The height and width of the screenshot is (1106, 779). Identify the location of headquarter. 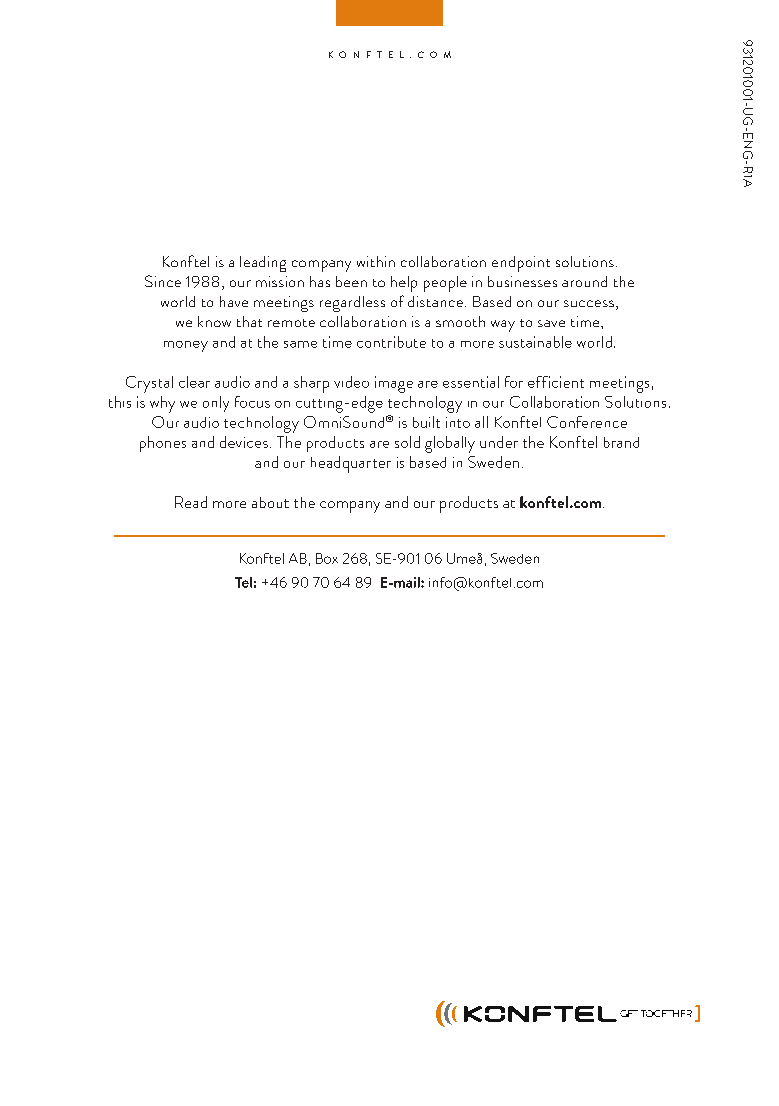
(351, 464).
